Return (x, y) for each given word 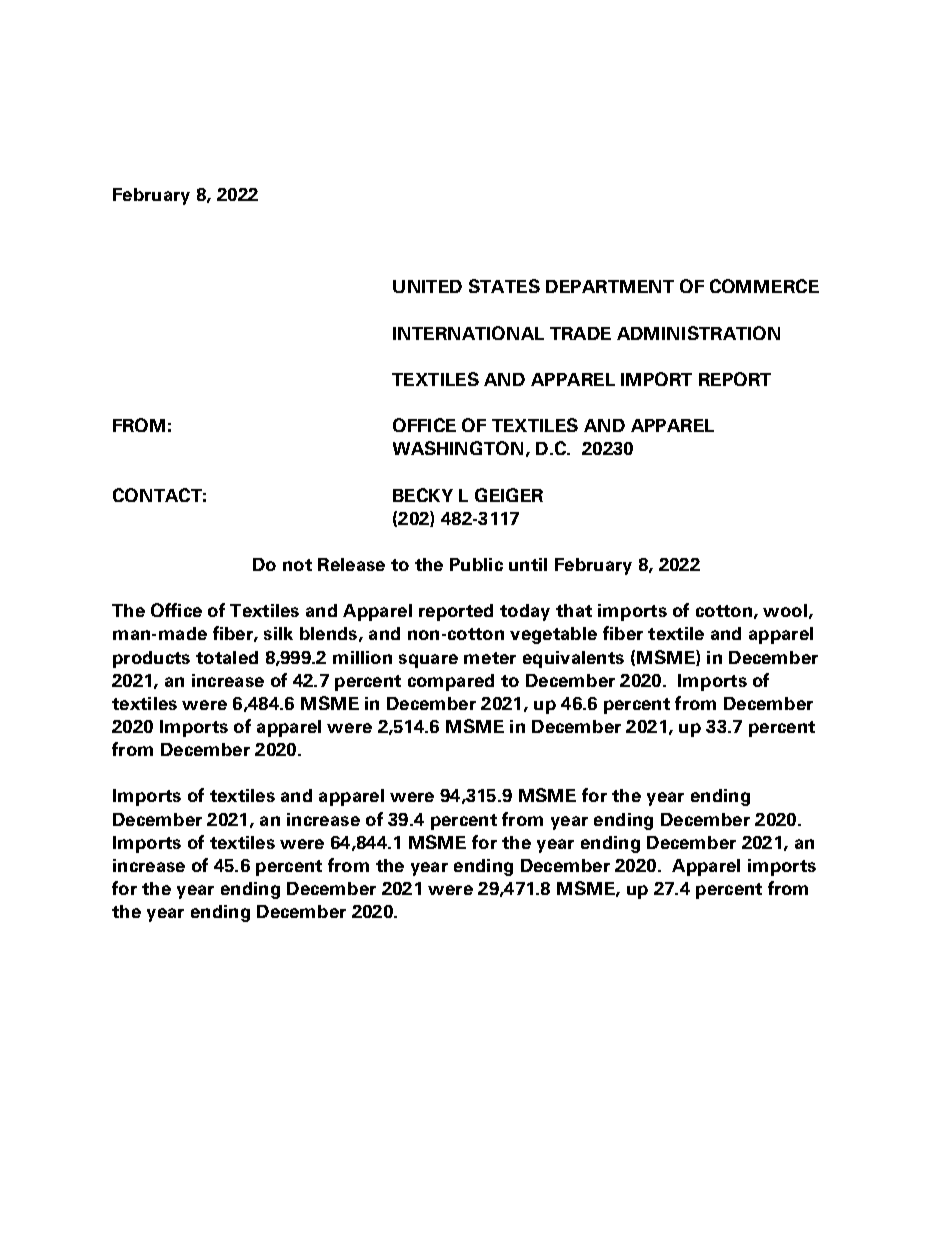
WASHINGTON (458, 448)
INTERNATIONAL (468, 333)
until (528, 564)
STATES (504, 286)
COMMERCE (764, 286)
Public (476, 564)
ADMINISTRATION (698, 333)
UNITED (427, 286)
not (297, 565)
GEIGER (509, 495)
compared (451, 682)
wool (785, 610)
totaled (227, 657)
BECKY (423, 495)
